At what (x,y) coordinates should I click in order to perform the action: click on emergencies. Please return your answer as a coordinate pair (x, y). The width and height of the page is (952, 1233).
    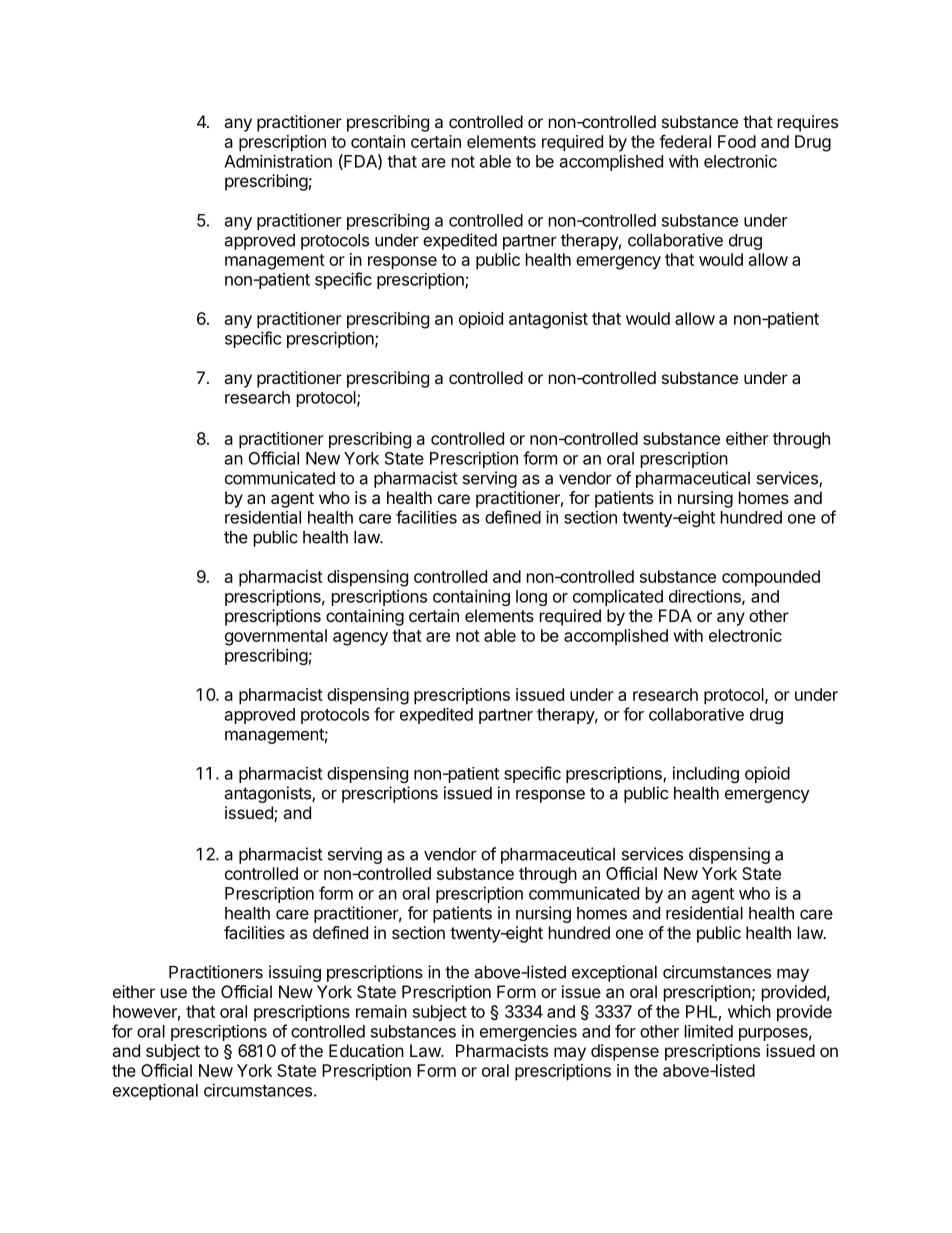
    Looking at the image, I should click on (528, 1033).
